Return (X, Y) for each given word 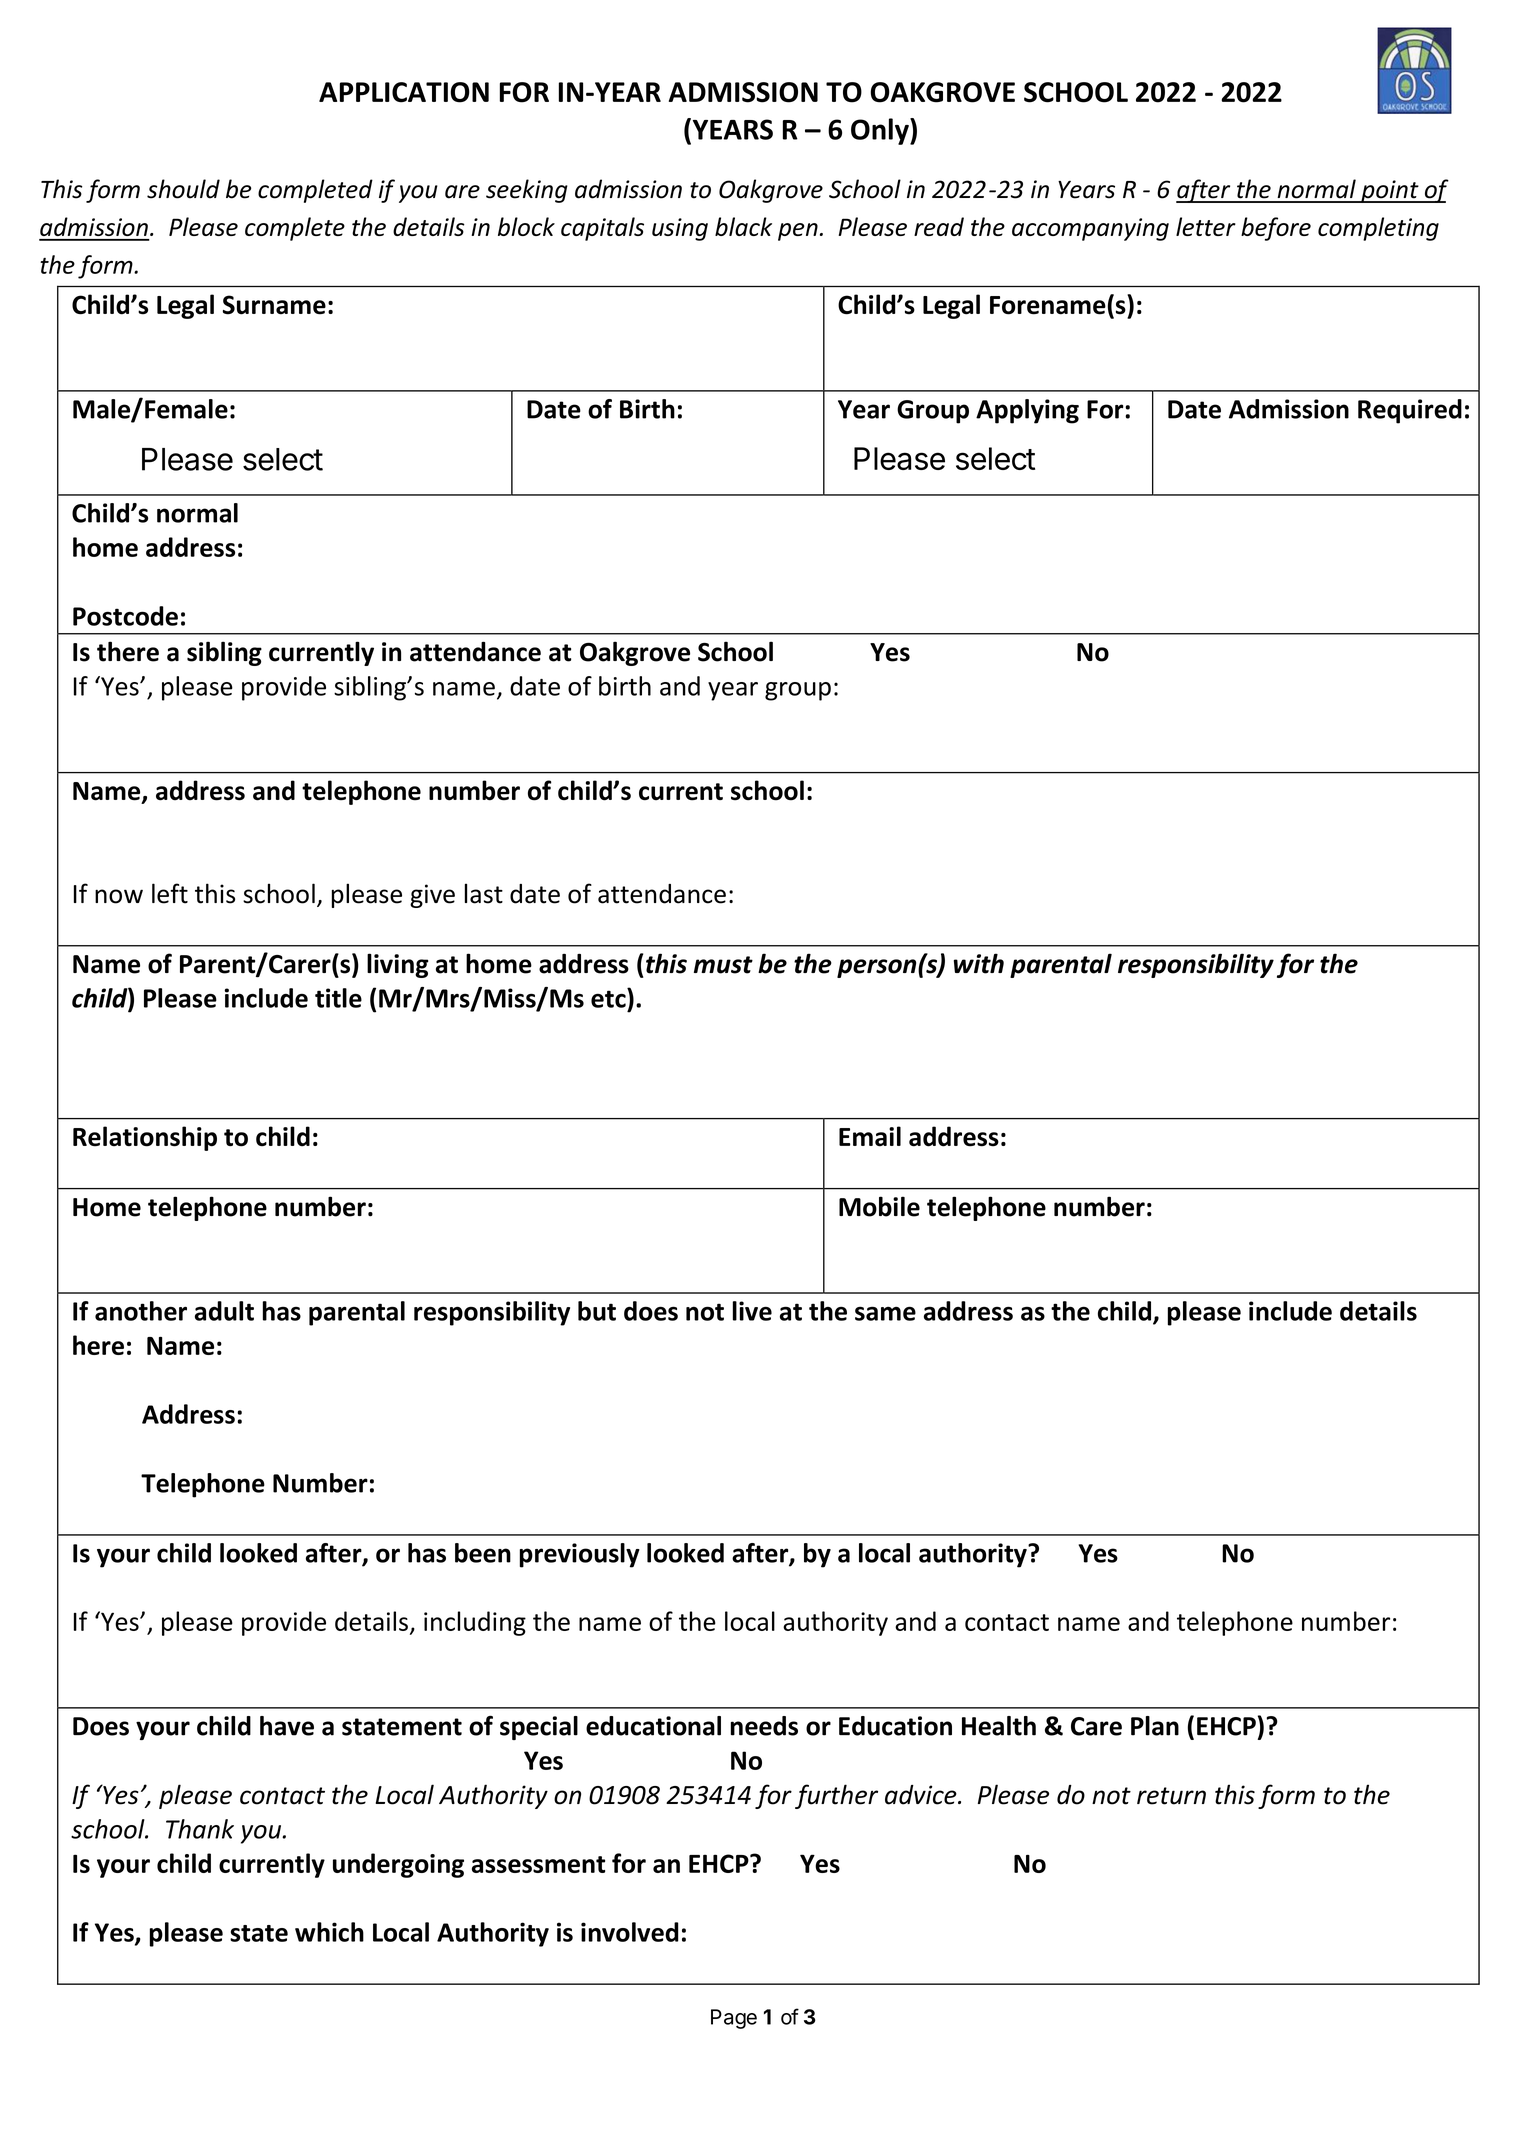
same (885, 1313)
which (329, 1932)
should (183, 189)
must (723, 965)
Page (734, 2019)
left (170, 893)
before (1276, 229)
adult (224, 1311)
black (743, 226)
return (1171, 1796)
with (979, 963)
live (752, 1311)
